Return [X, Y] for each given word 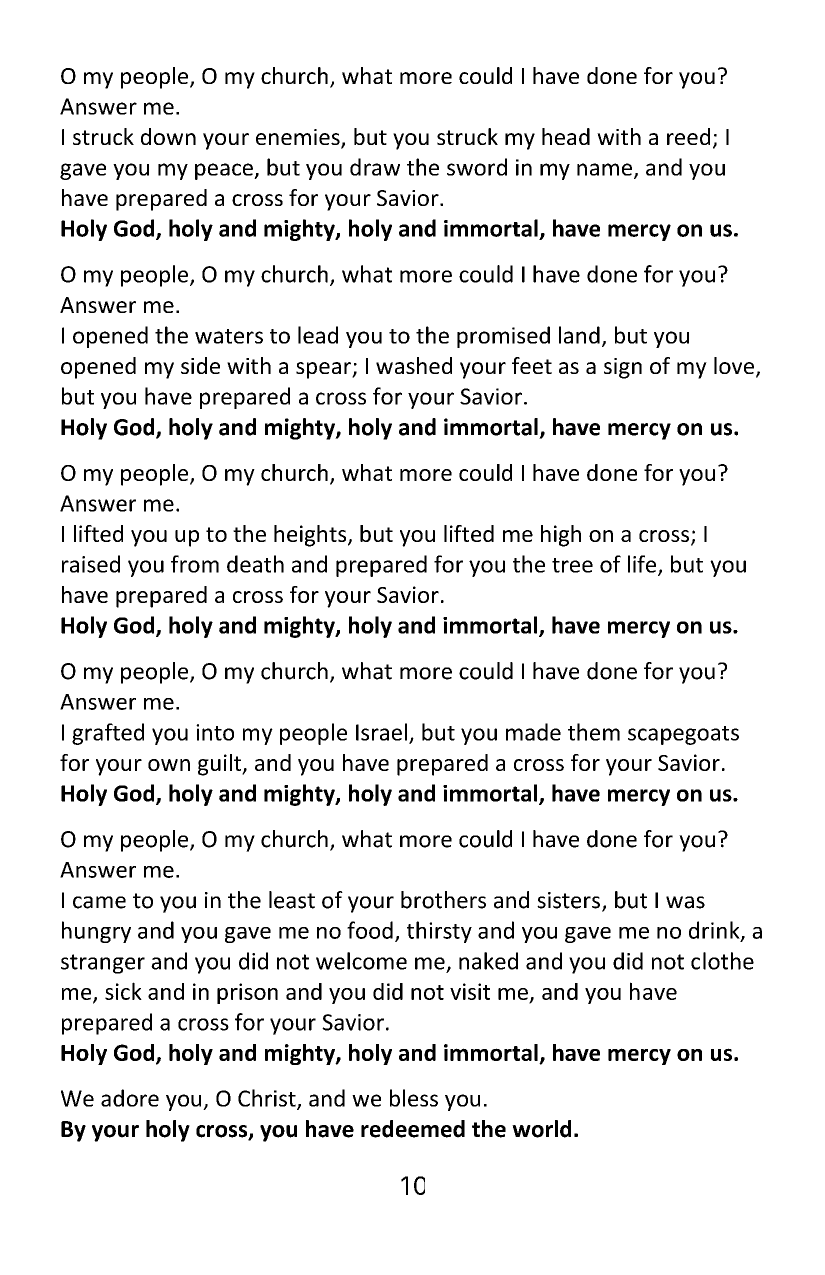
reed [688, 136]
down [168, 136]
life [643, 565]
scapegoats [683, 735]
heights [311, 536]
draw [375, 167]
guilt [220, 765]
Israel [381, 732]
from [195, 564]
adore [130, 1098]
